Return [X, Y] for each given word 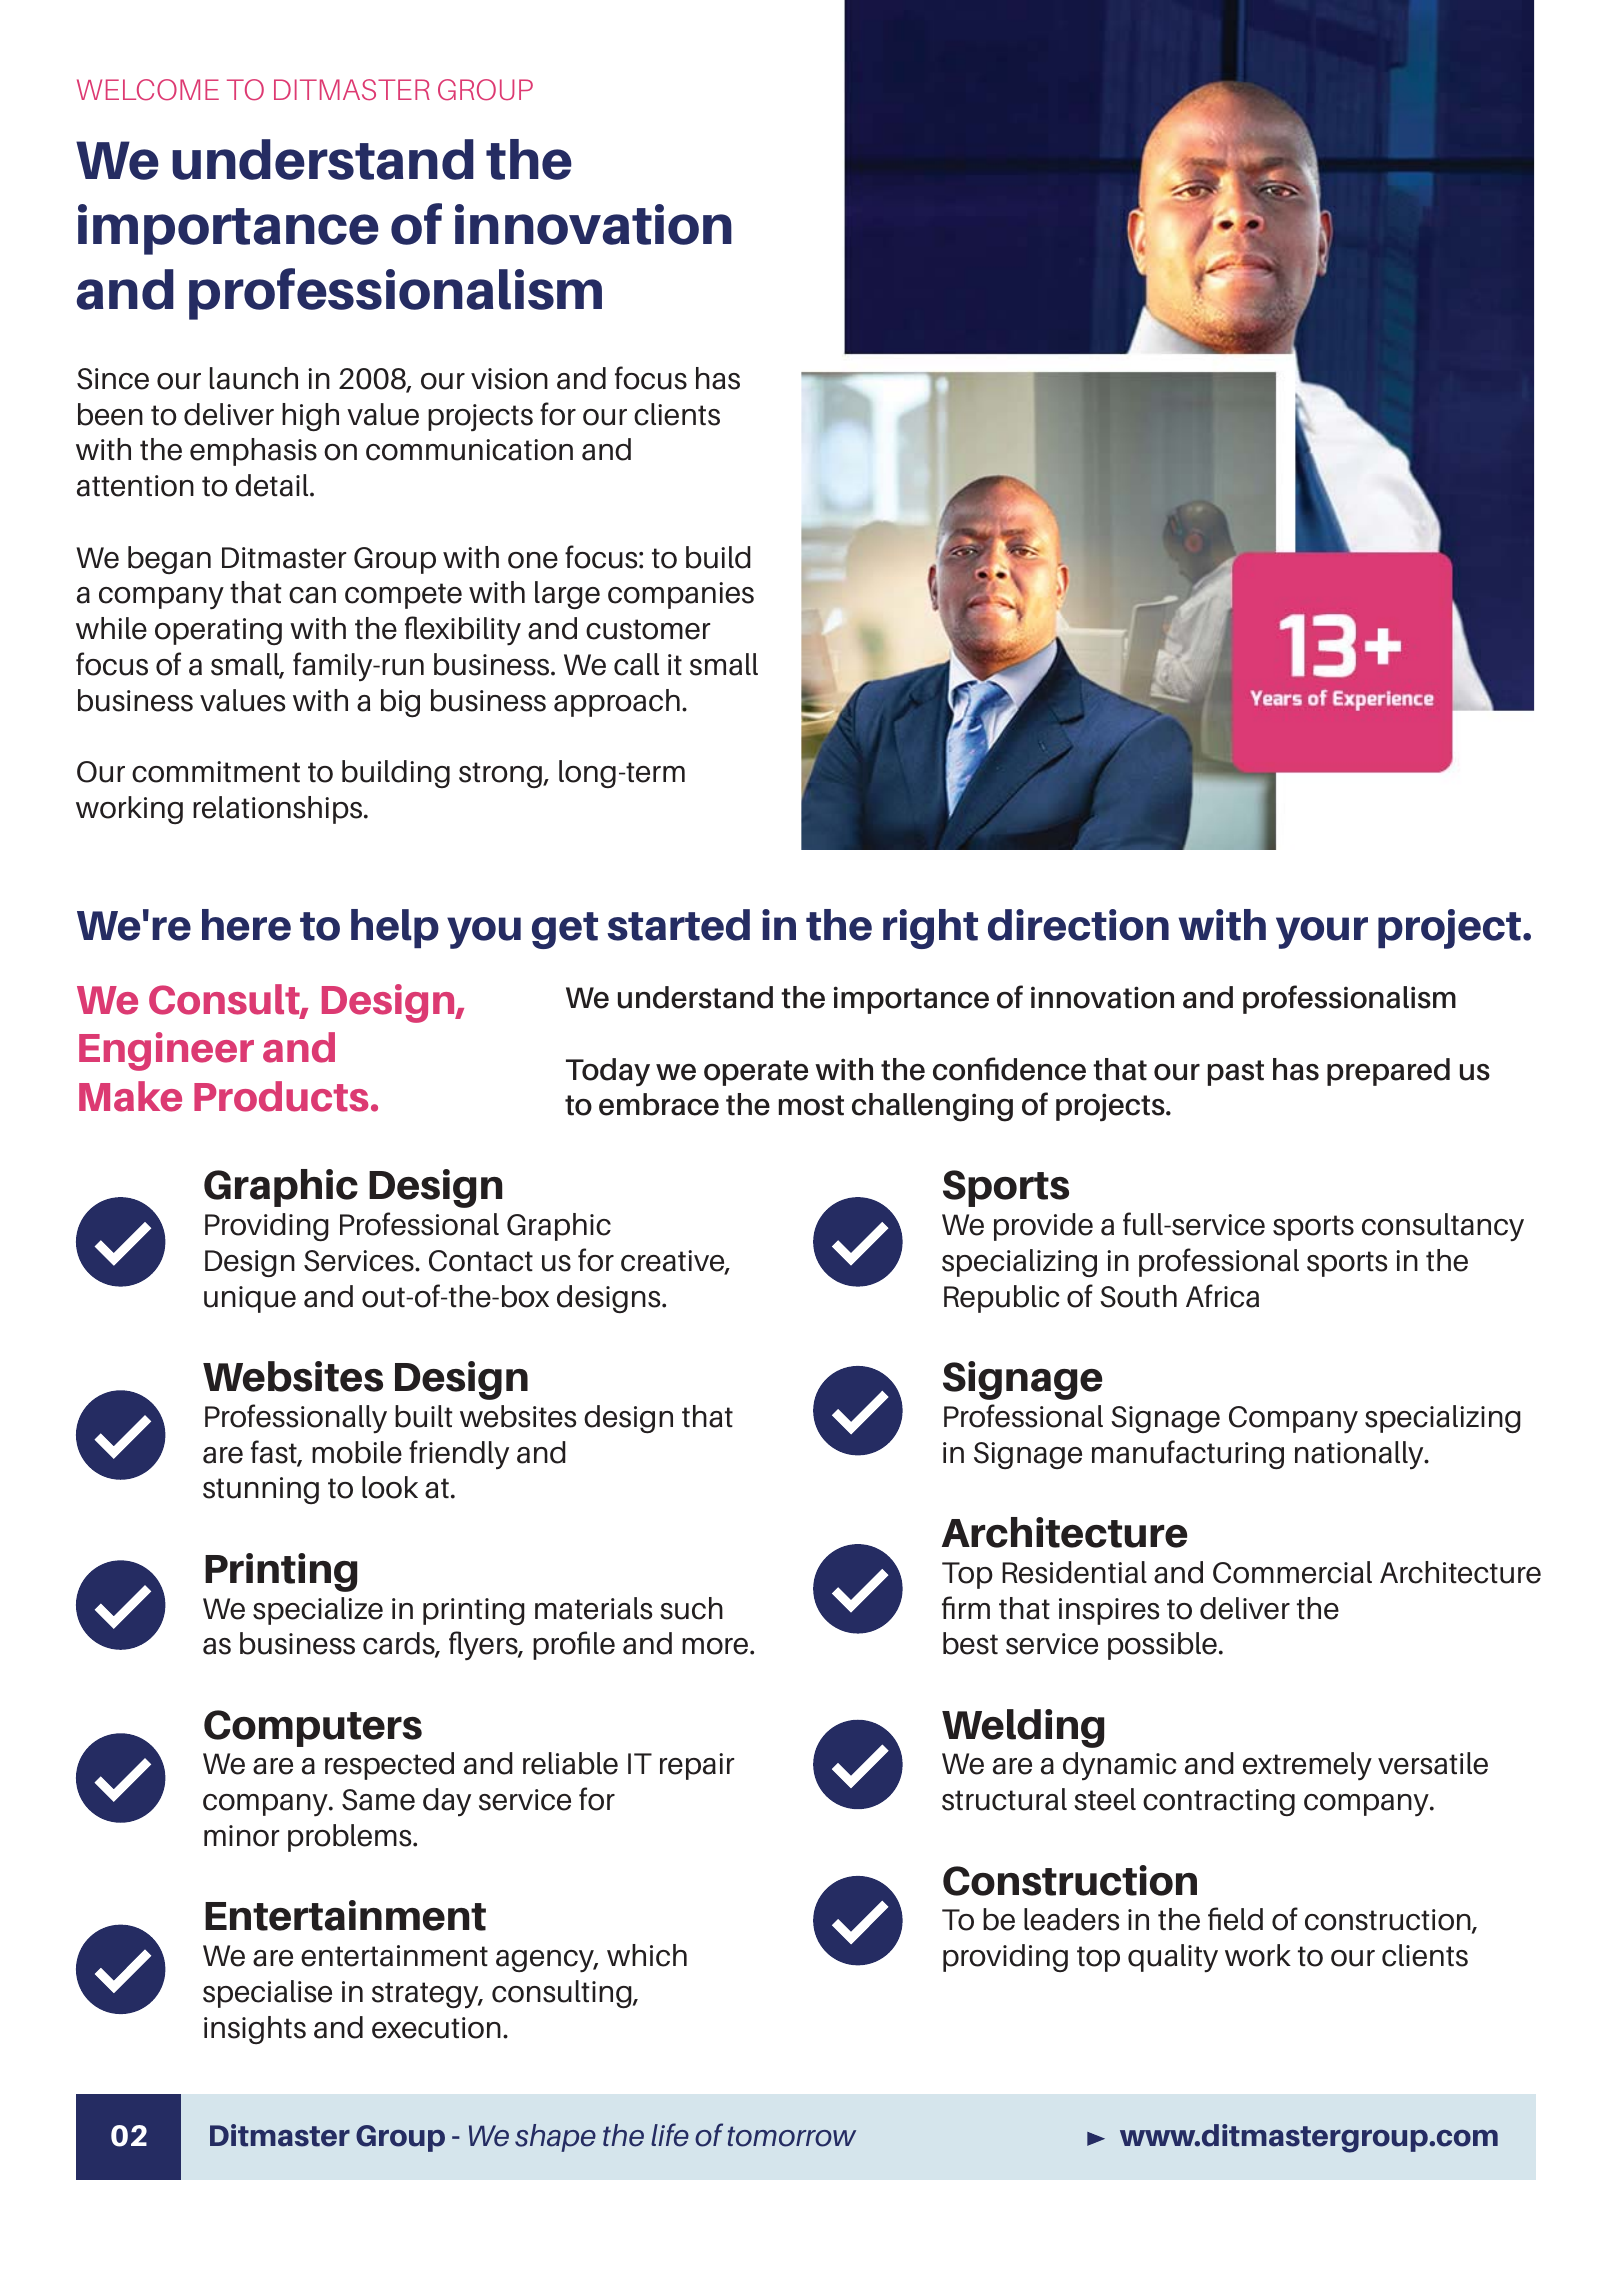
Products [281, 1096]
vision [509, 379]
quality [1173, 1958]
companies [681, 595]
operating [218, 631]
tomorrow [792, 2136]
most [811, 1105]
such [691, 1608]
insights [255, 2030]
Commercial [1292, 1572]
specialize [318, 1611]
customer [648, 629]
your [1322, 933]
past [1236, 1073]
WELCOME [148, 89]
